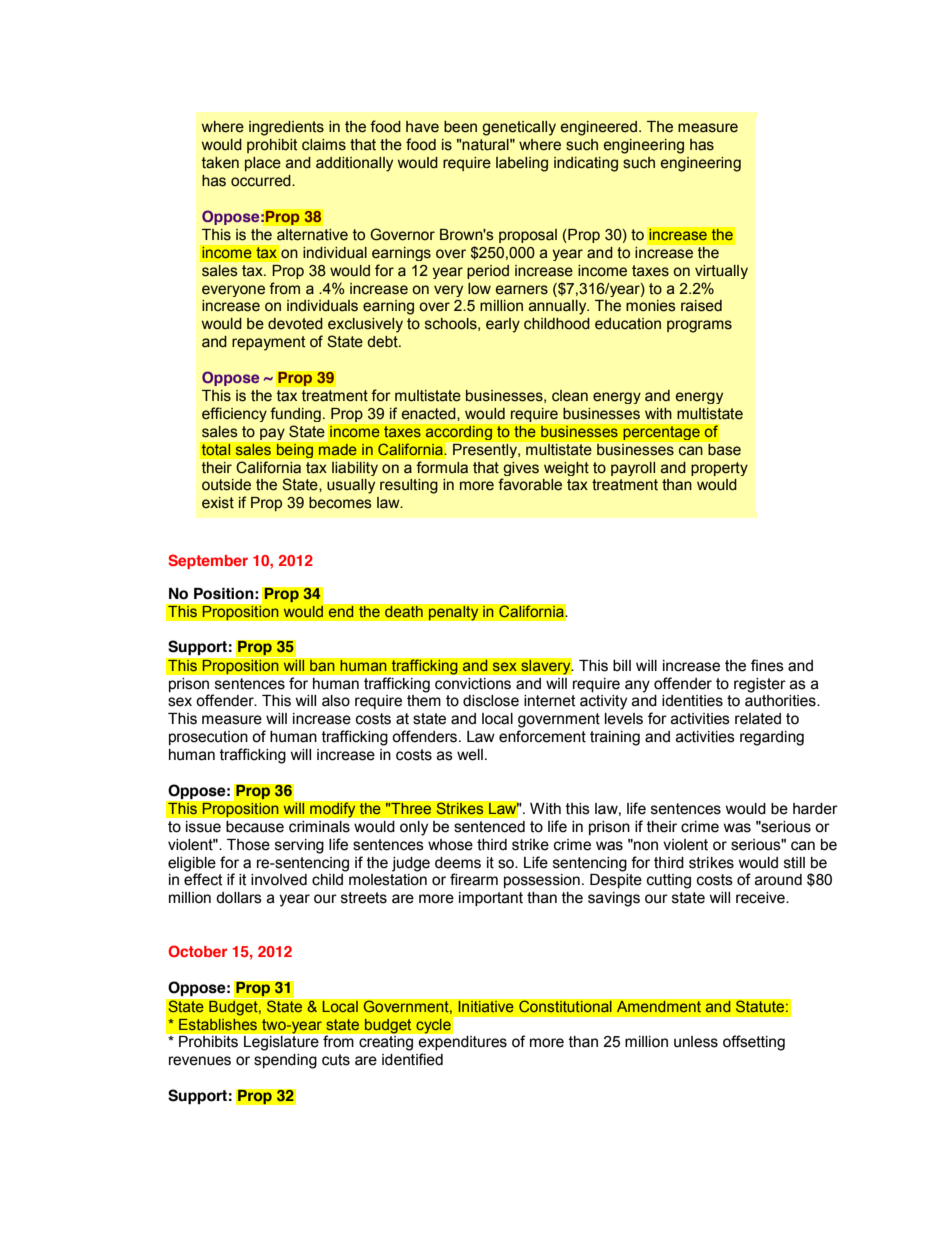 This image has width=952, height=1233. Describe the element at coordinates (724, 448) in the image. I see `base` at that location.
